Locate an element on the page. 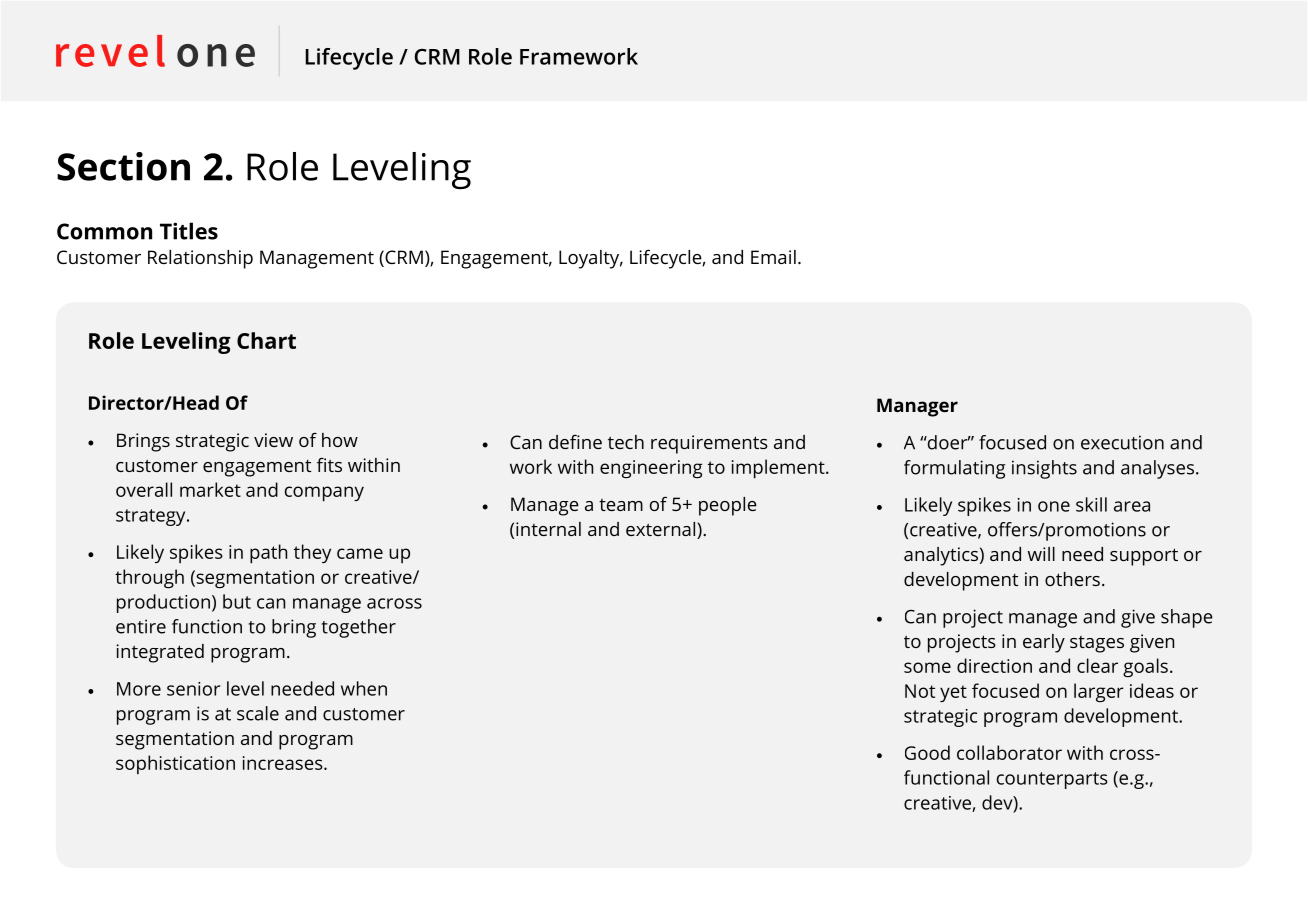  path is located at coordinates (268, 554).
